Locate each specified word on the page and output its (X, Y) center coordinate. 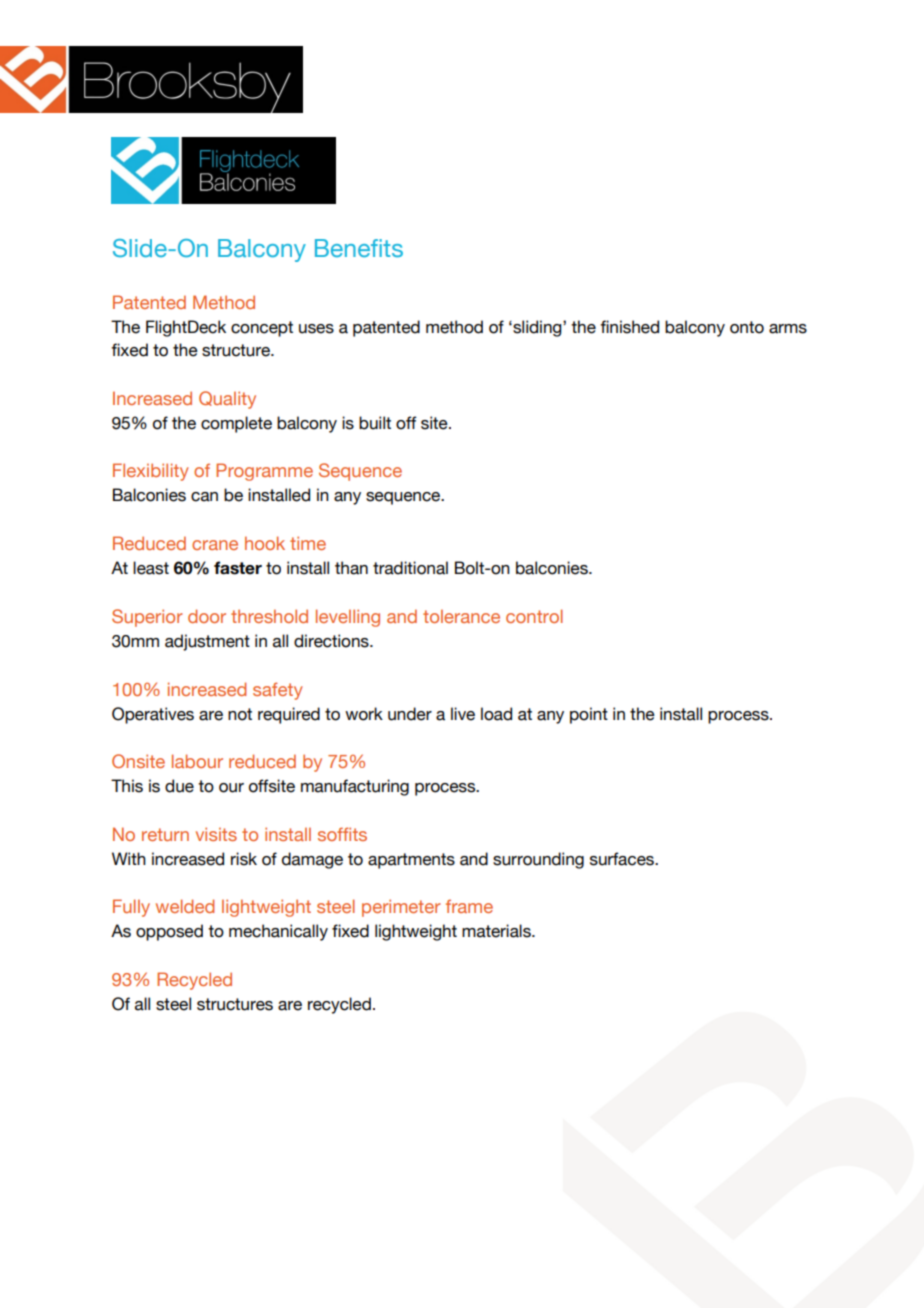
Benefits (359, 248)
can (204, 497)
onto (747, 327)
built (375, 423)
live (463, 714)
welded (185, 906)
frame (469, 906)
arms (788, 329)
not (240, 714)
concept (262, 329)
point (589, 715)
